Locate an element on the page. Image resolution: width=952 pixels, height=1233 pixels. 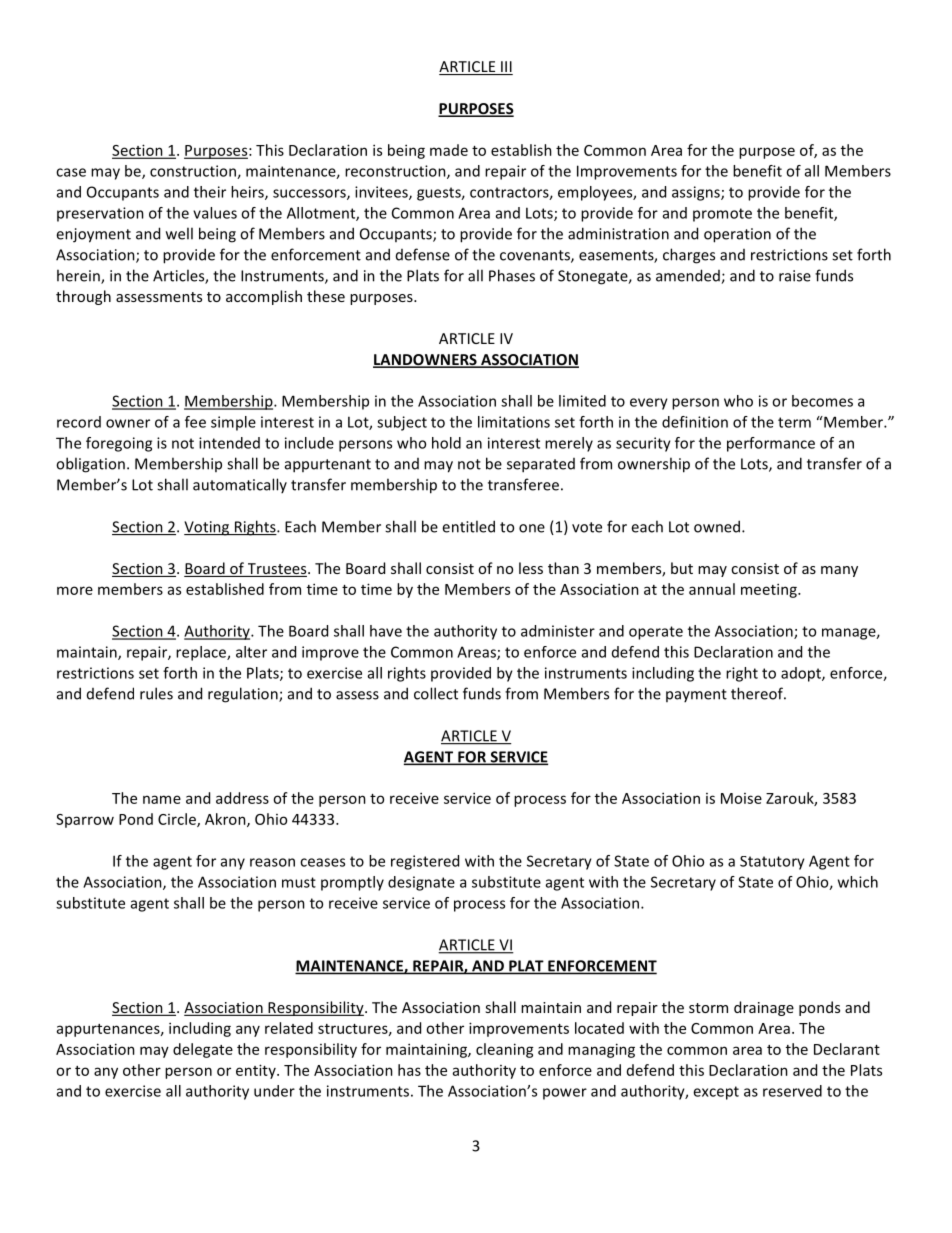
less is located at coordinates (531, 568).
